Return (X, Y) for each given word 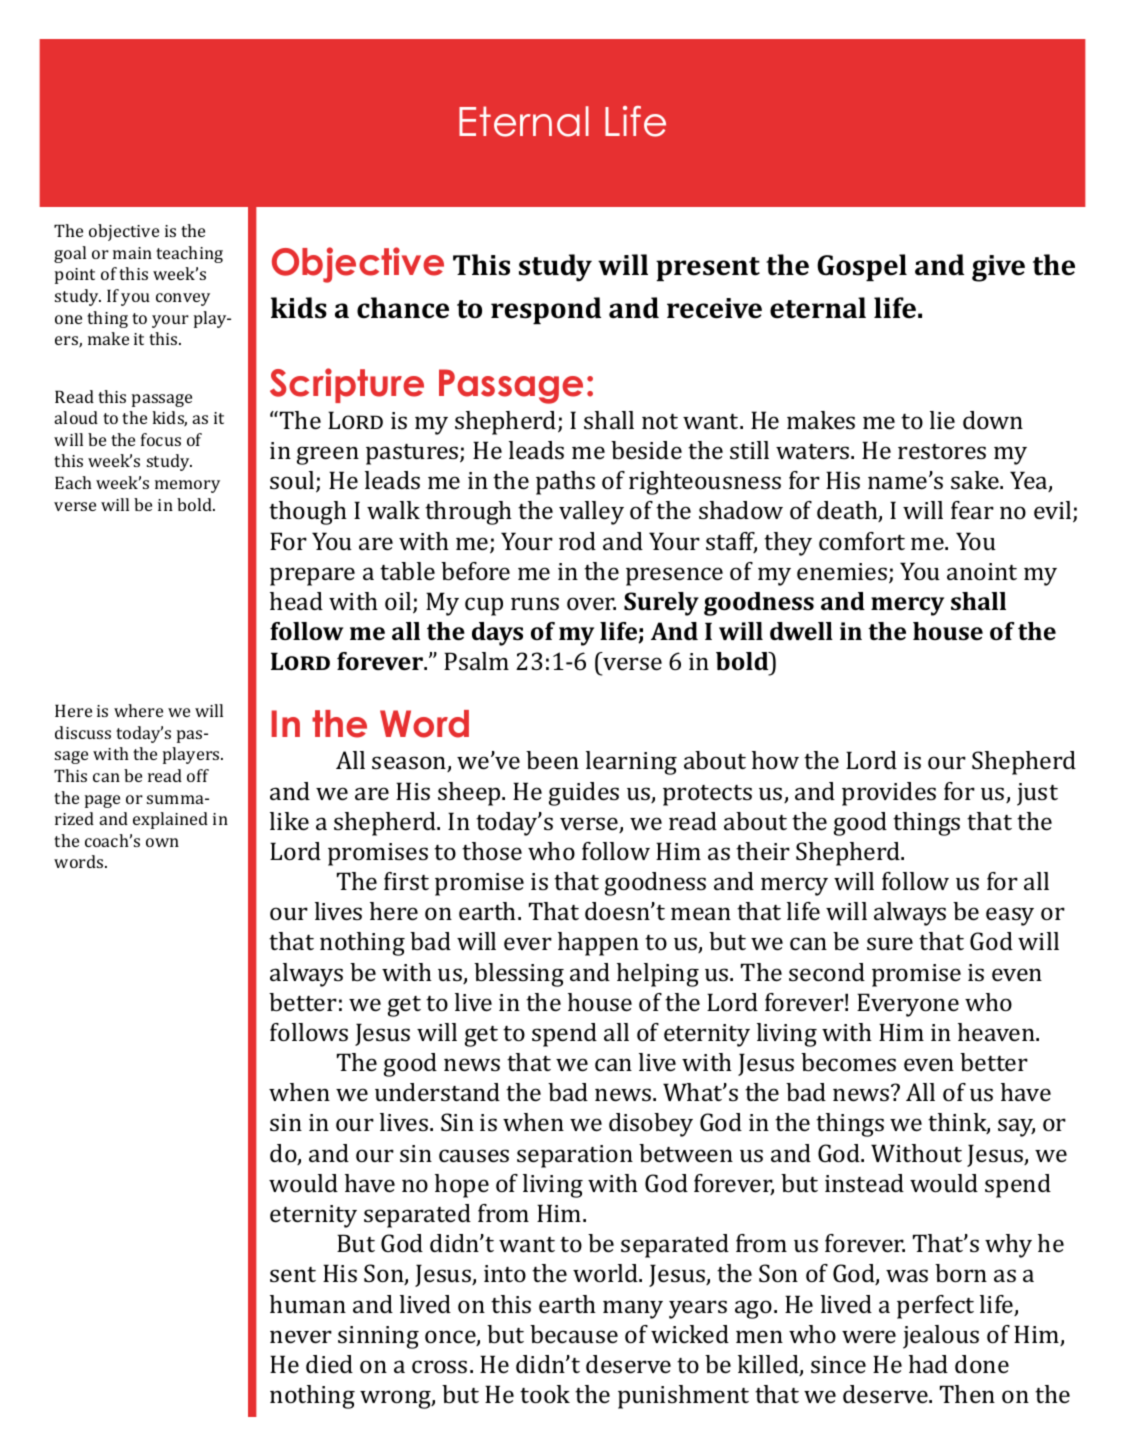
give (998, 268)
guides (584, 794)
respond (546, 310)
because (574, 1334)
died (329, 1364)
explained (170, 820)
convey (183, 299)
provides (889, 794)
